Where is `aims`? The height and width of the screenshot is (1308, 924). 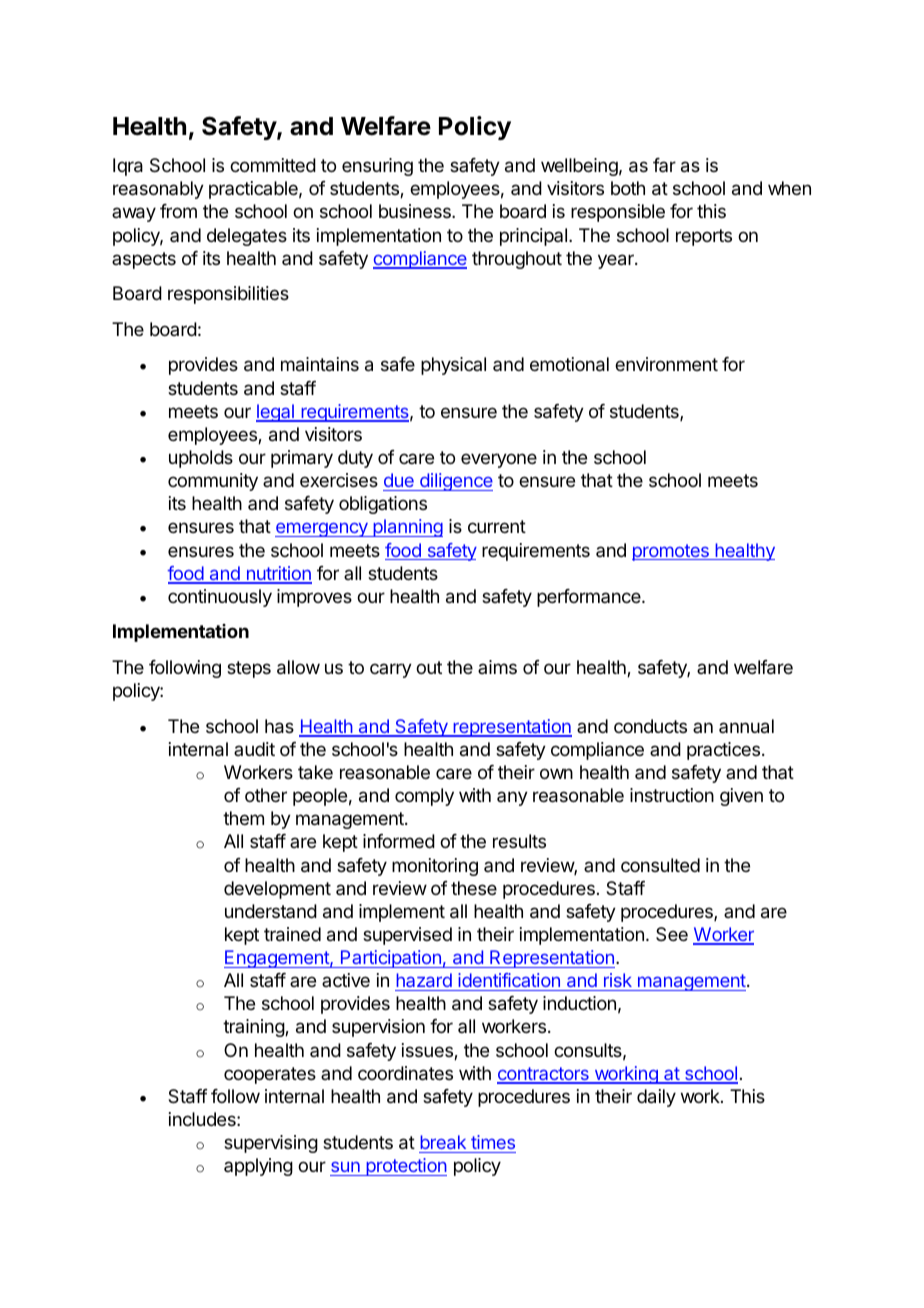
aims is located at coordinates (497, 667).
